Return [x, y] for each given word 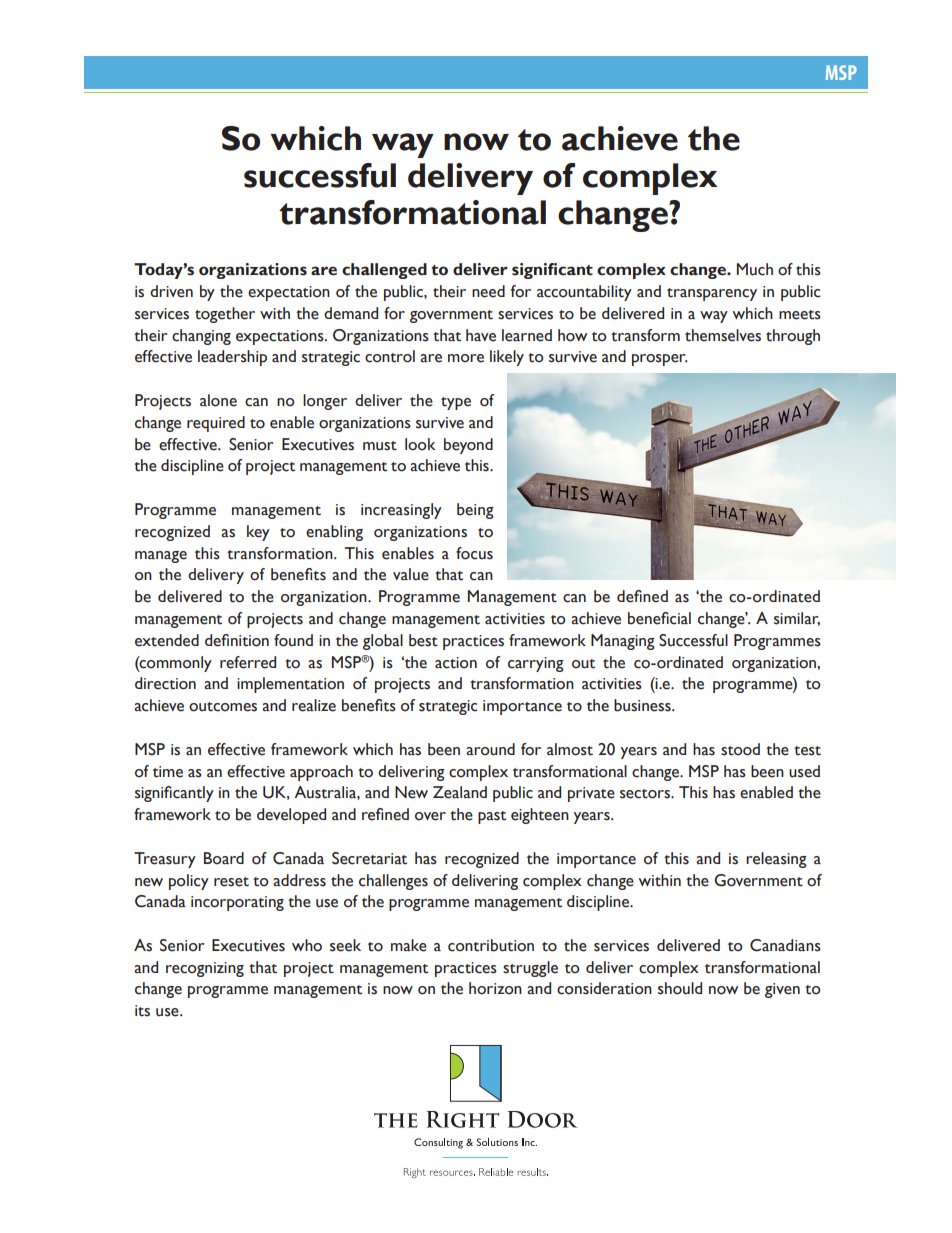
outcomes [223, 707]
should [680, 988]
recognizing [205, 969]
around [490, 749]
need [488, 291]
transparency [712, 294]
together [225, 315]
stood [740, 749]
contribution [491, 945]
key [258, 533]
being [475, 511]
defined [642, 596]
